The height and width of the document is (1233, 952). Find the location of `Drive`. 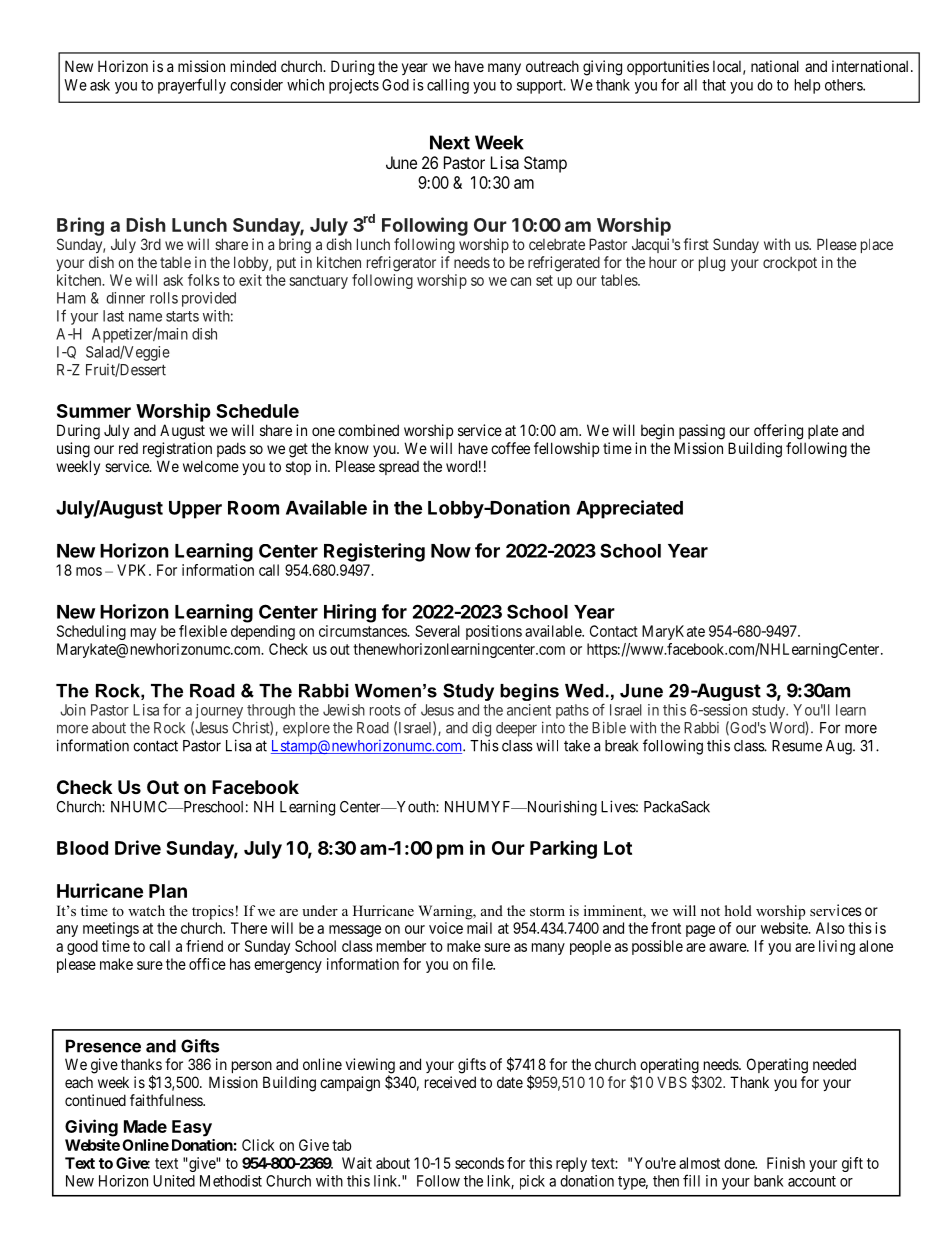

Drive is located at coordinates (138, 847).
